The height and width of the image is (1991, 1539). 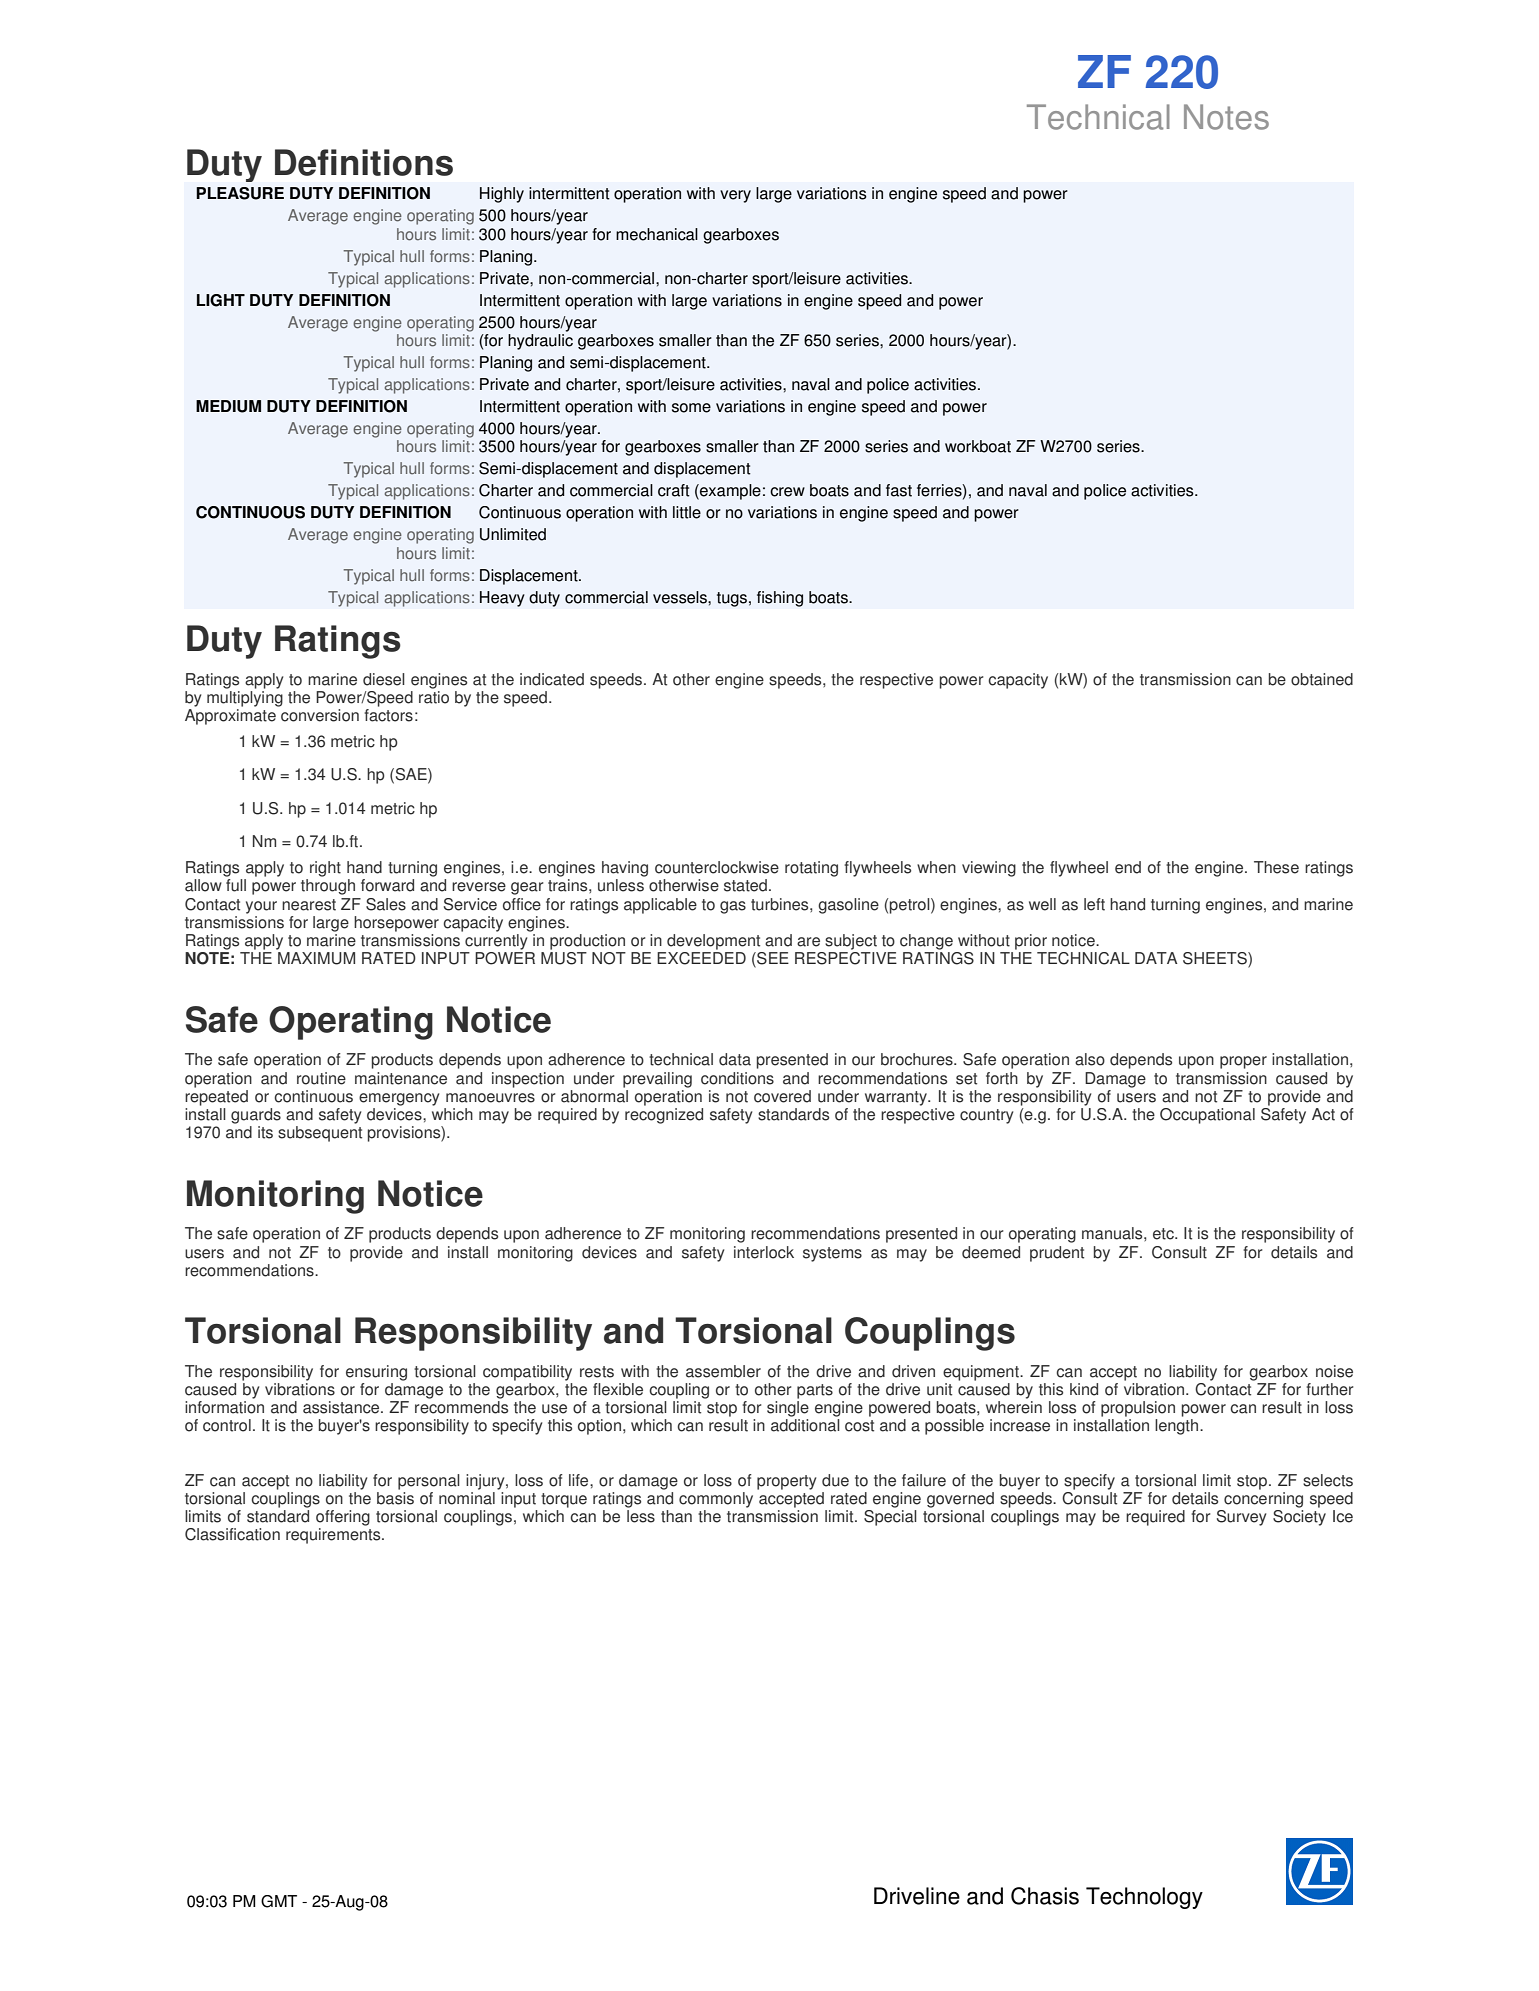 I want to click on diesel, so click(x=384, y=679).
